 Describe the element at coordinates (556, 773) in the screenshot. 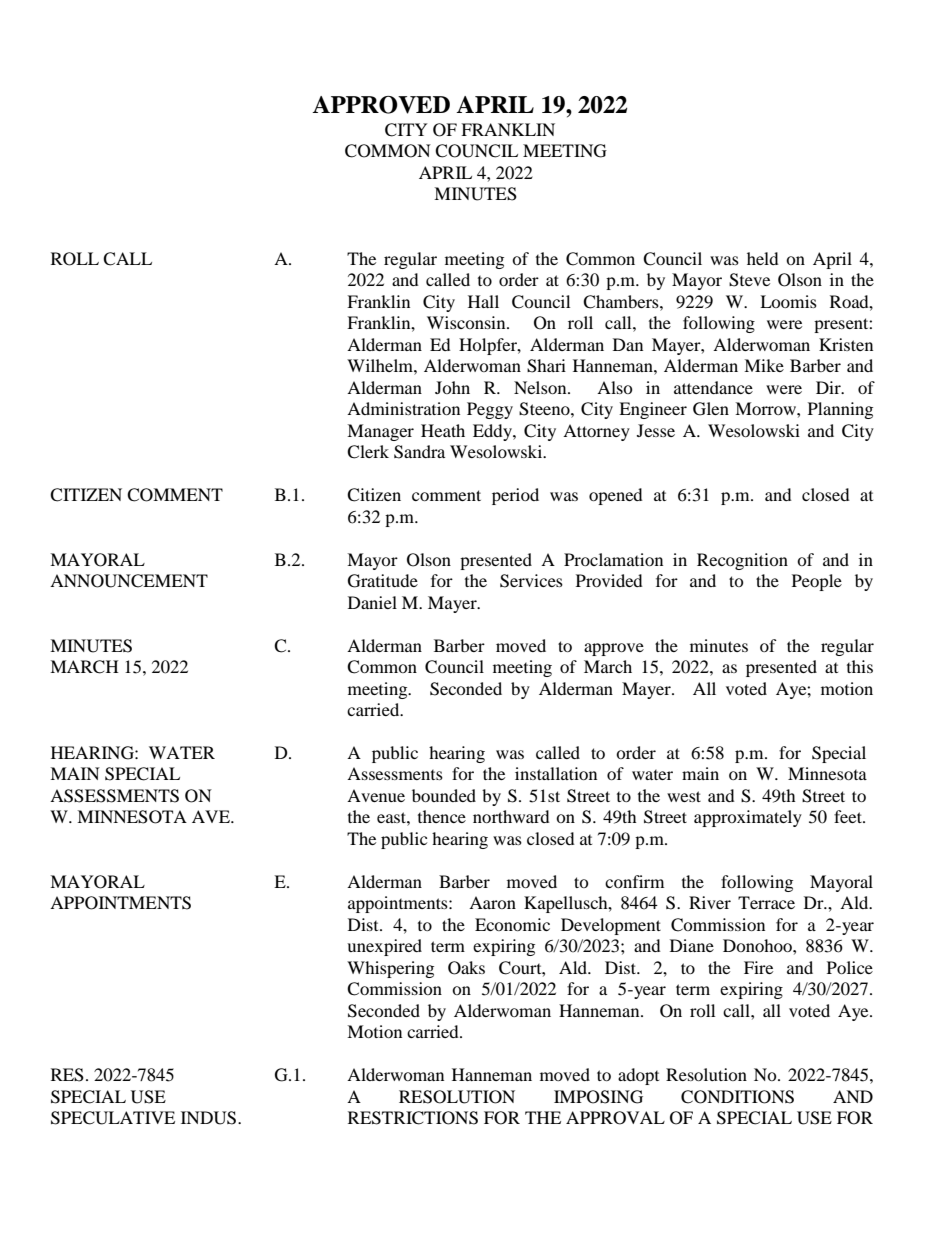

I see `installation` at that location.
